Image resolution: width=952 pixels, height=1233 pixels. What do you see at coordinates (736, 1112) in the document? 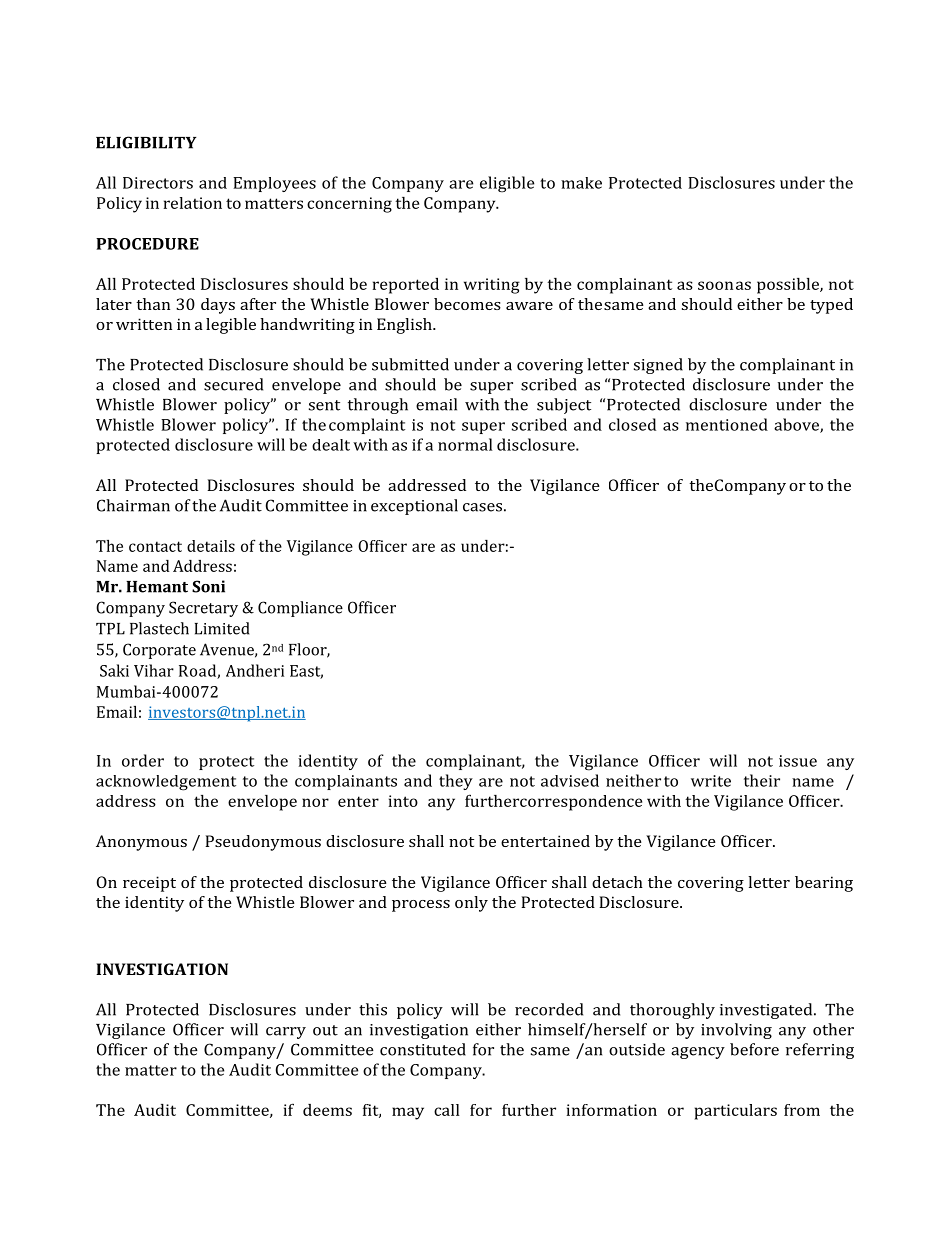
I see `particulars` at bounding box center [736, 1112].
